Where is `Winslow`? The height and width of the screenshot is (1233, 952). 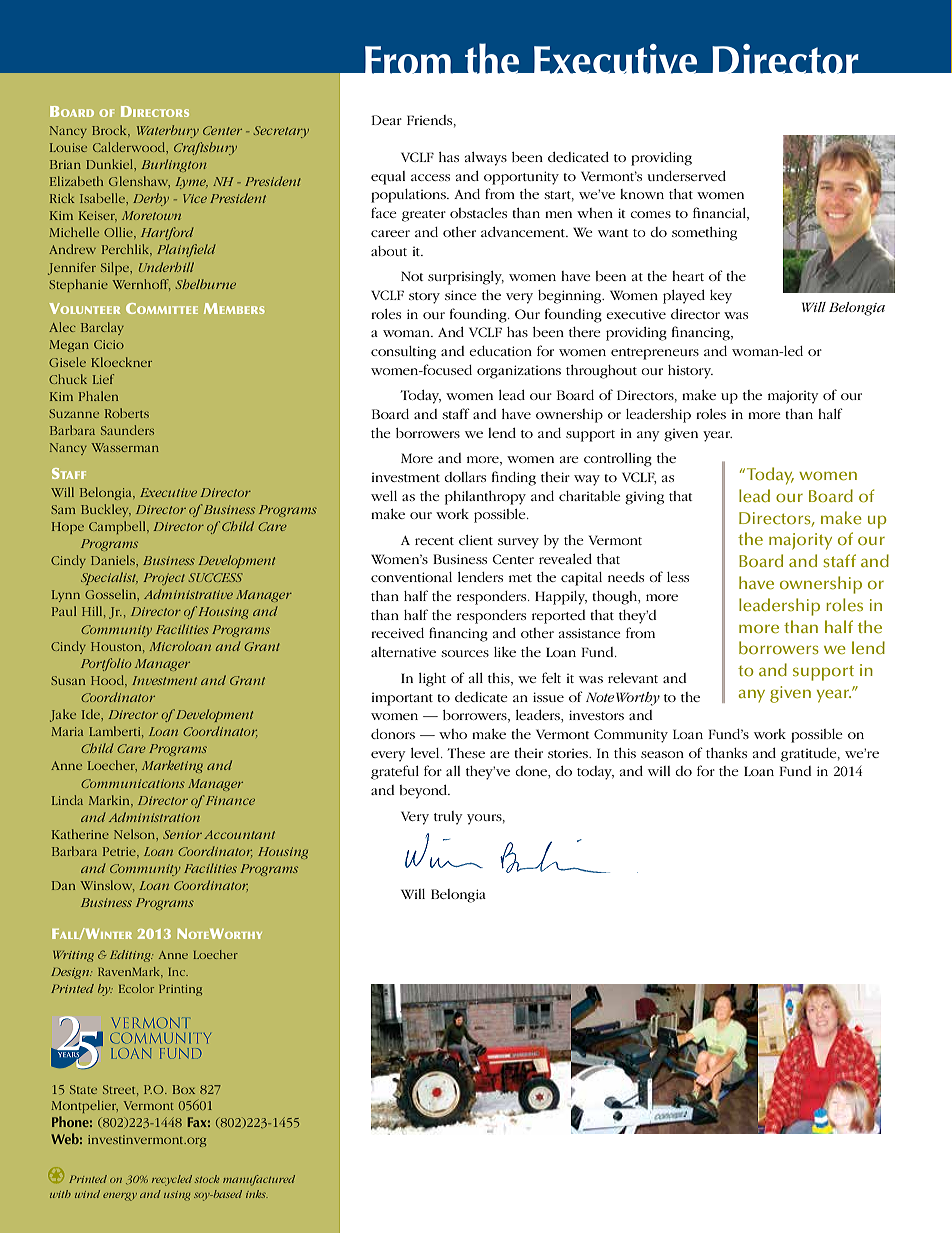
Winslow is located at coordinates (107, 886).
